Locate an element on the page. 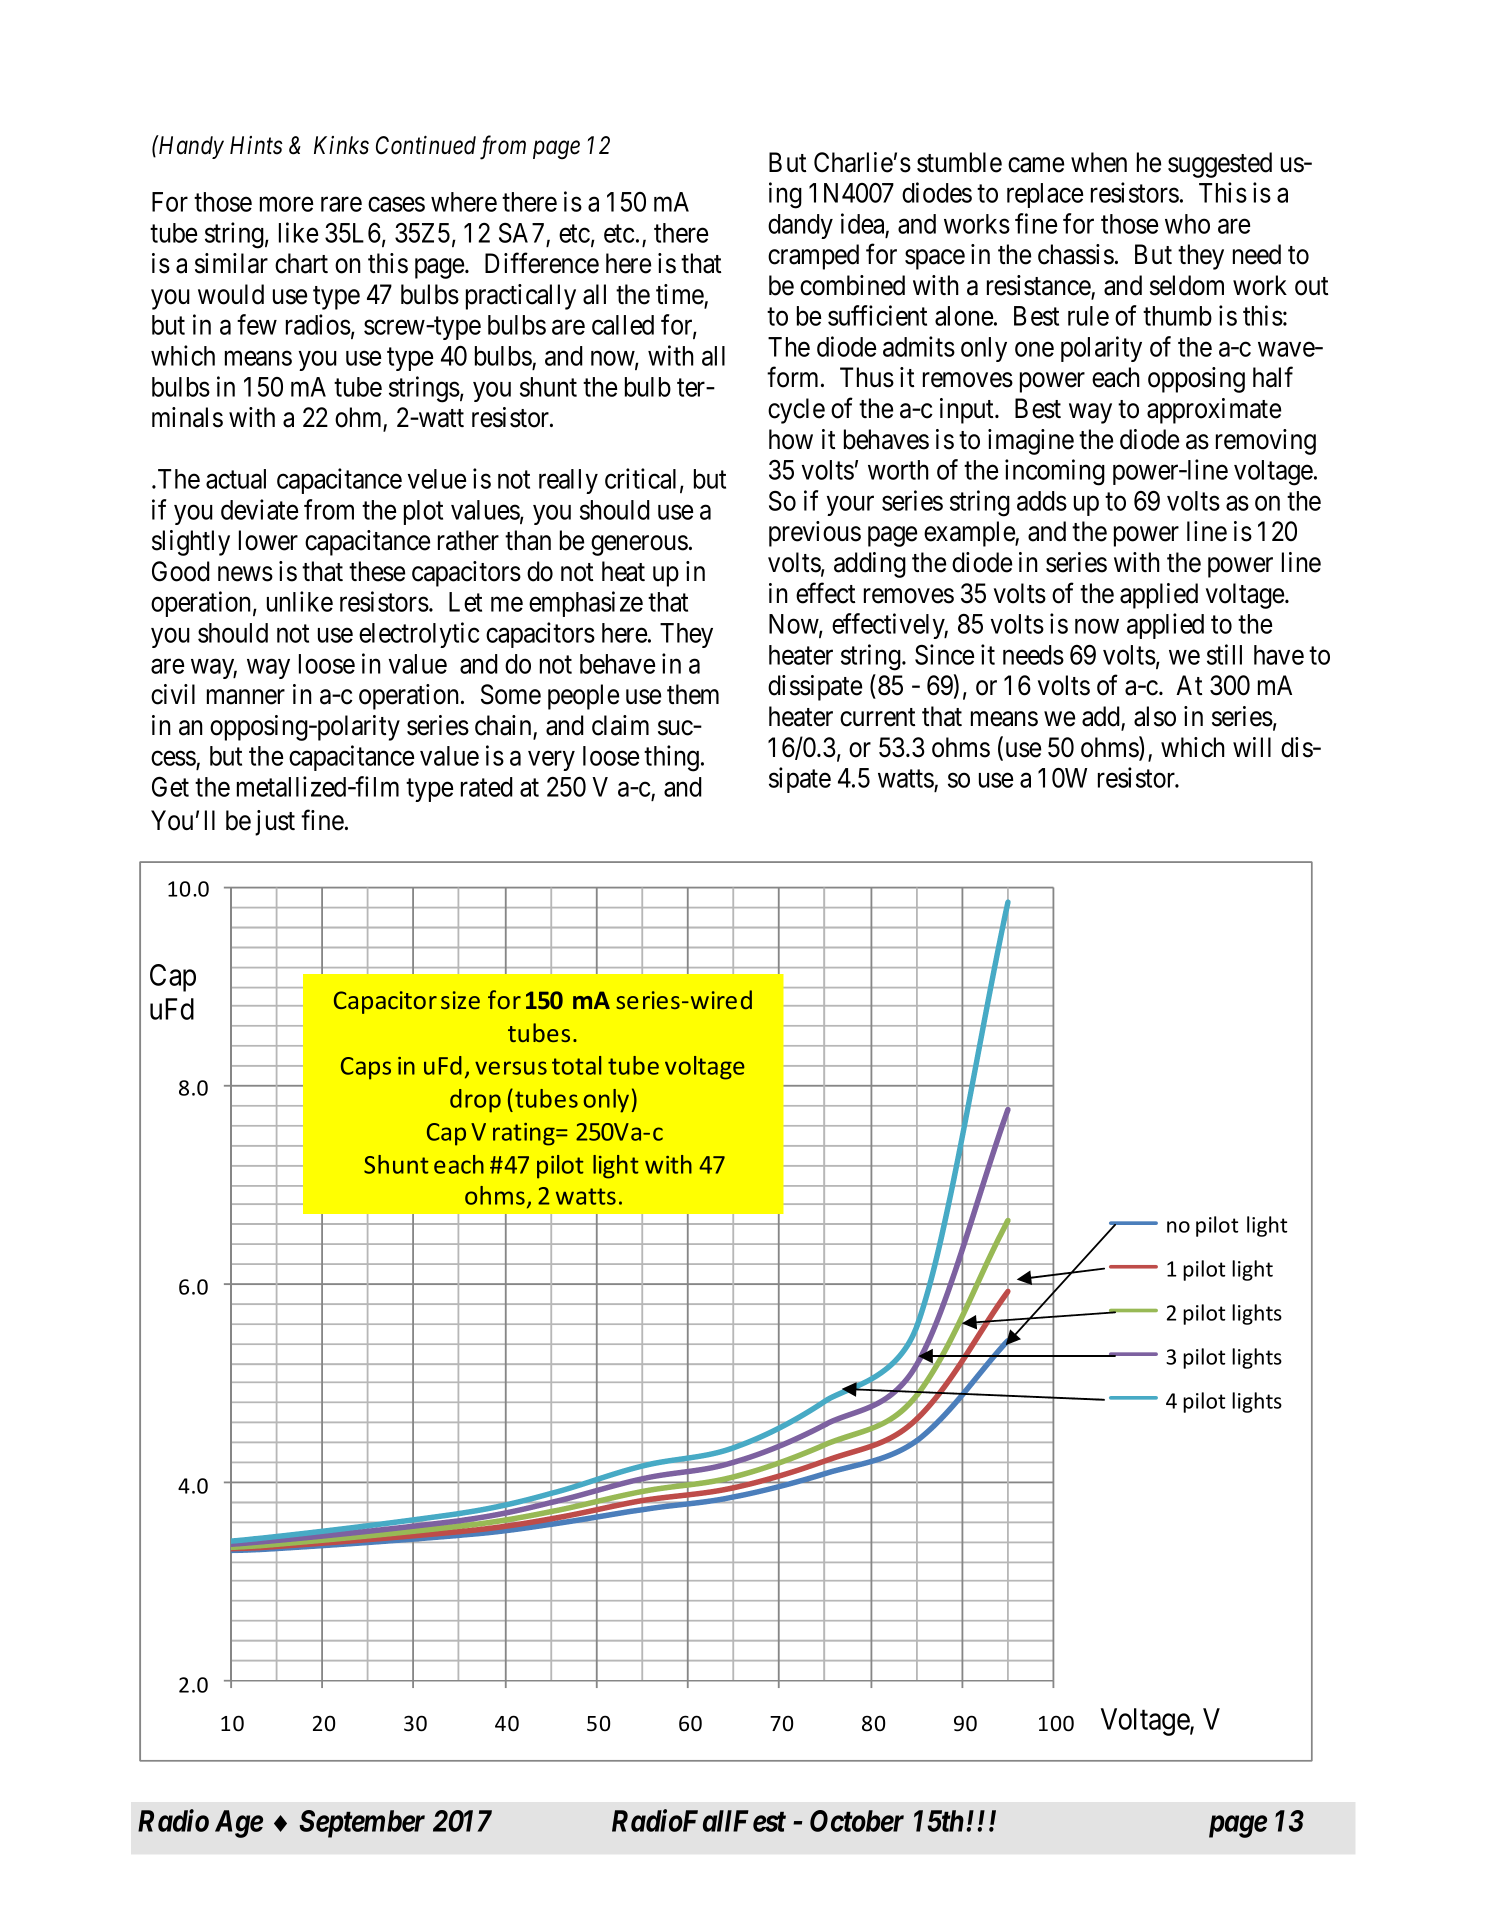 This image has width=1487, height=1925. September is located at coordinates (362, 1824).
